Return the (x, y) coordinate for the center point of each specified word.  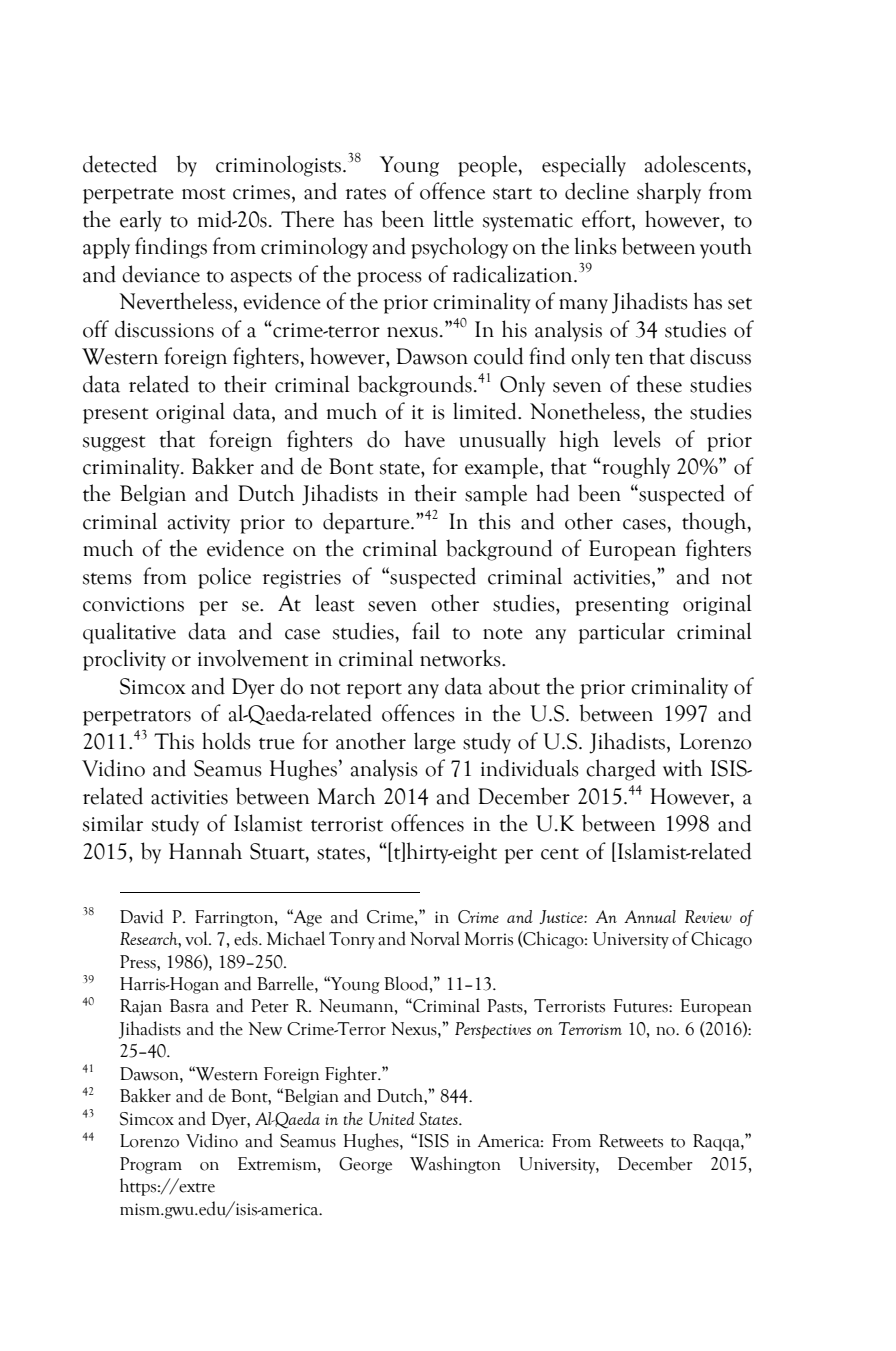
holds (226, 741)
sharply (669, 193)
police (224, 578)
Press (139, 962)
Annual (650, 916)
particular (622, 633)
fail (426, 631)
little (454, 219)
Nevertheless (175, 301)
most (203, 194)
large (435, 743)
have (425, 439)
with (682, 768)
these (659, 384)
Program (151, 1165)
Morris (488, 939)
